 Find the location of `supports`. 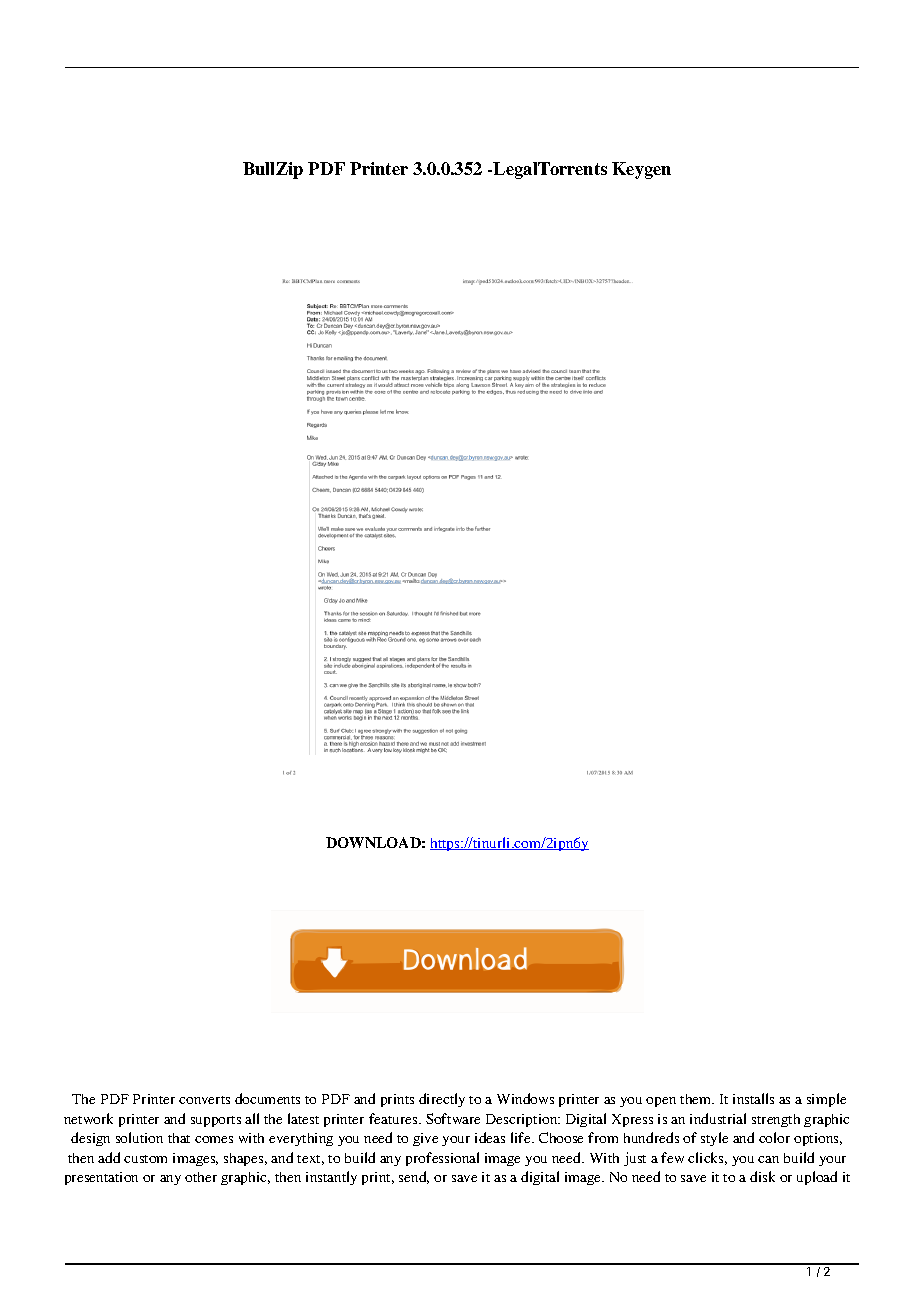

supports is located at coordinates (216, 1121).
